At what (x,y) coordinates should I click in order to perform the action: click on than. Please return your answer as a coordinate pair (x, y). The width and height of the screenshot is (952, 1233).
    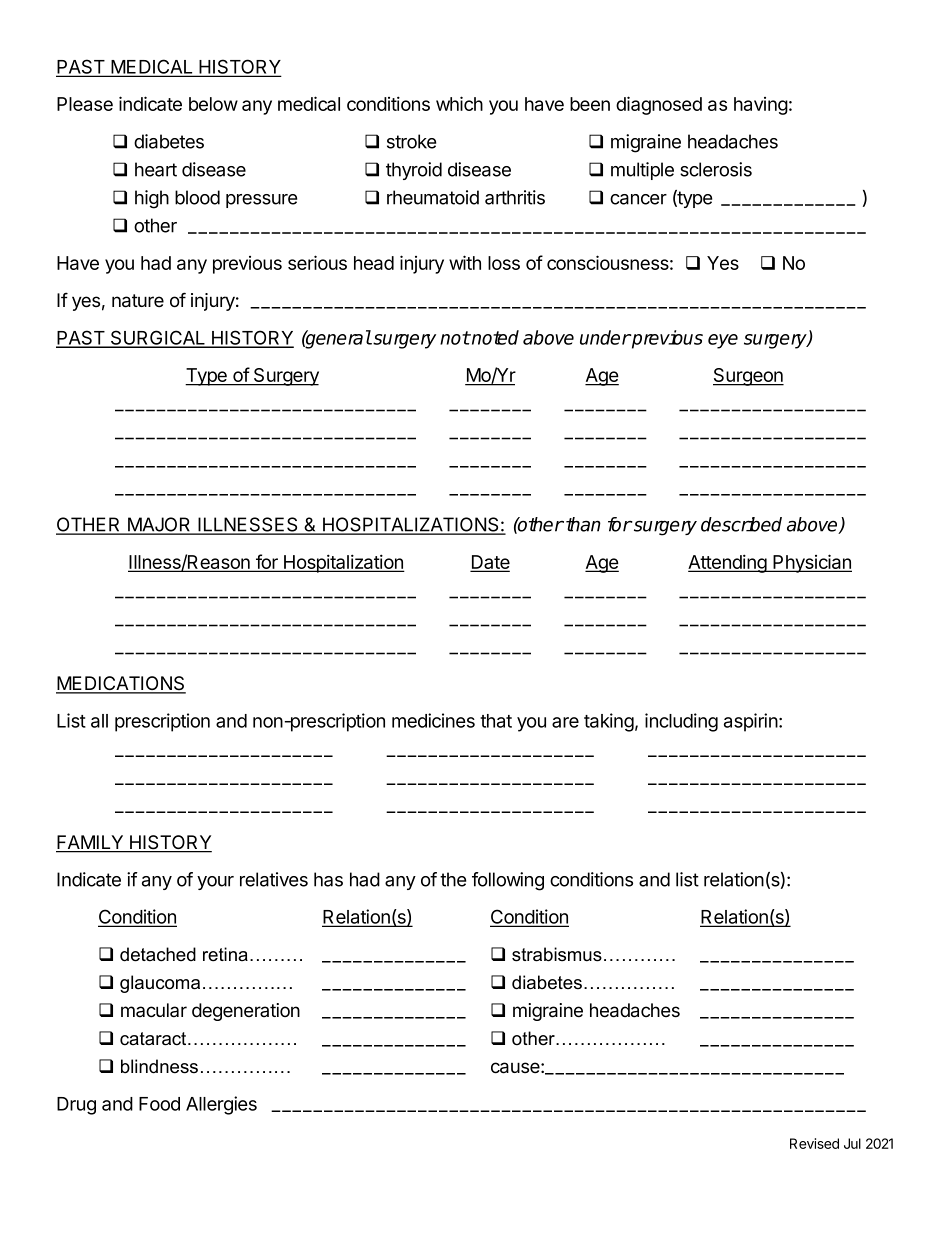
    Looking at the image, I should click on (583, 524).
